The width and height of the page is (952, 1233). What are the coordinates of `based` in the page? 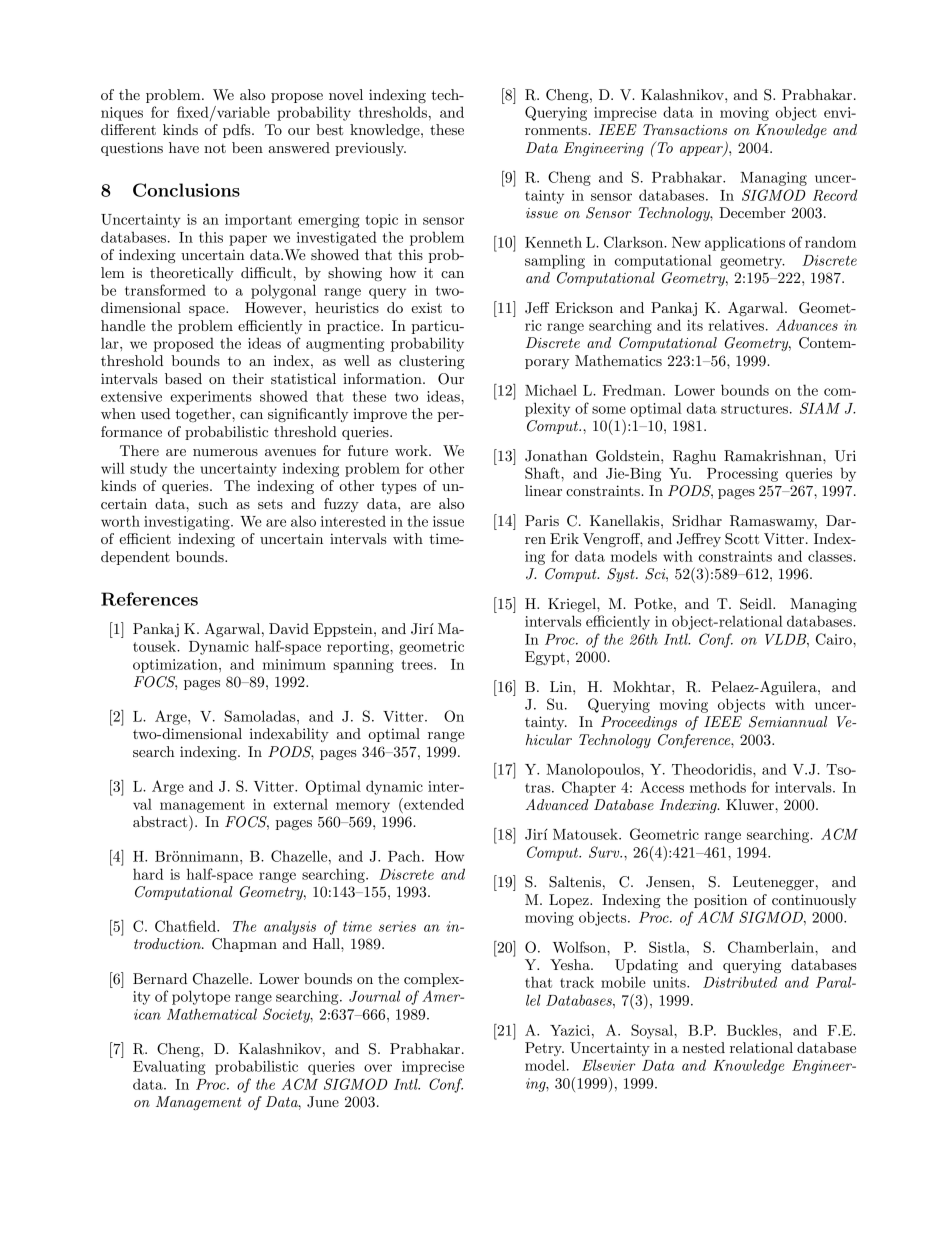 It's located at (183, 378).
